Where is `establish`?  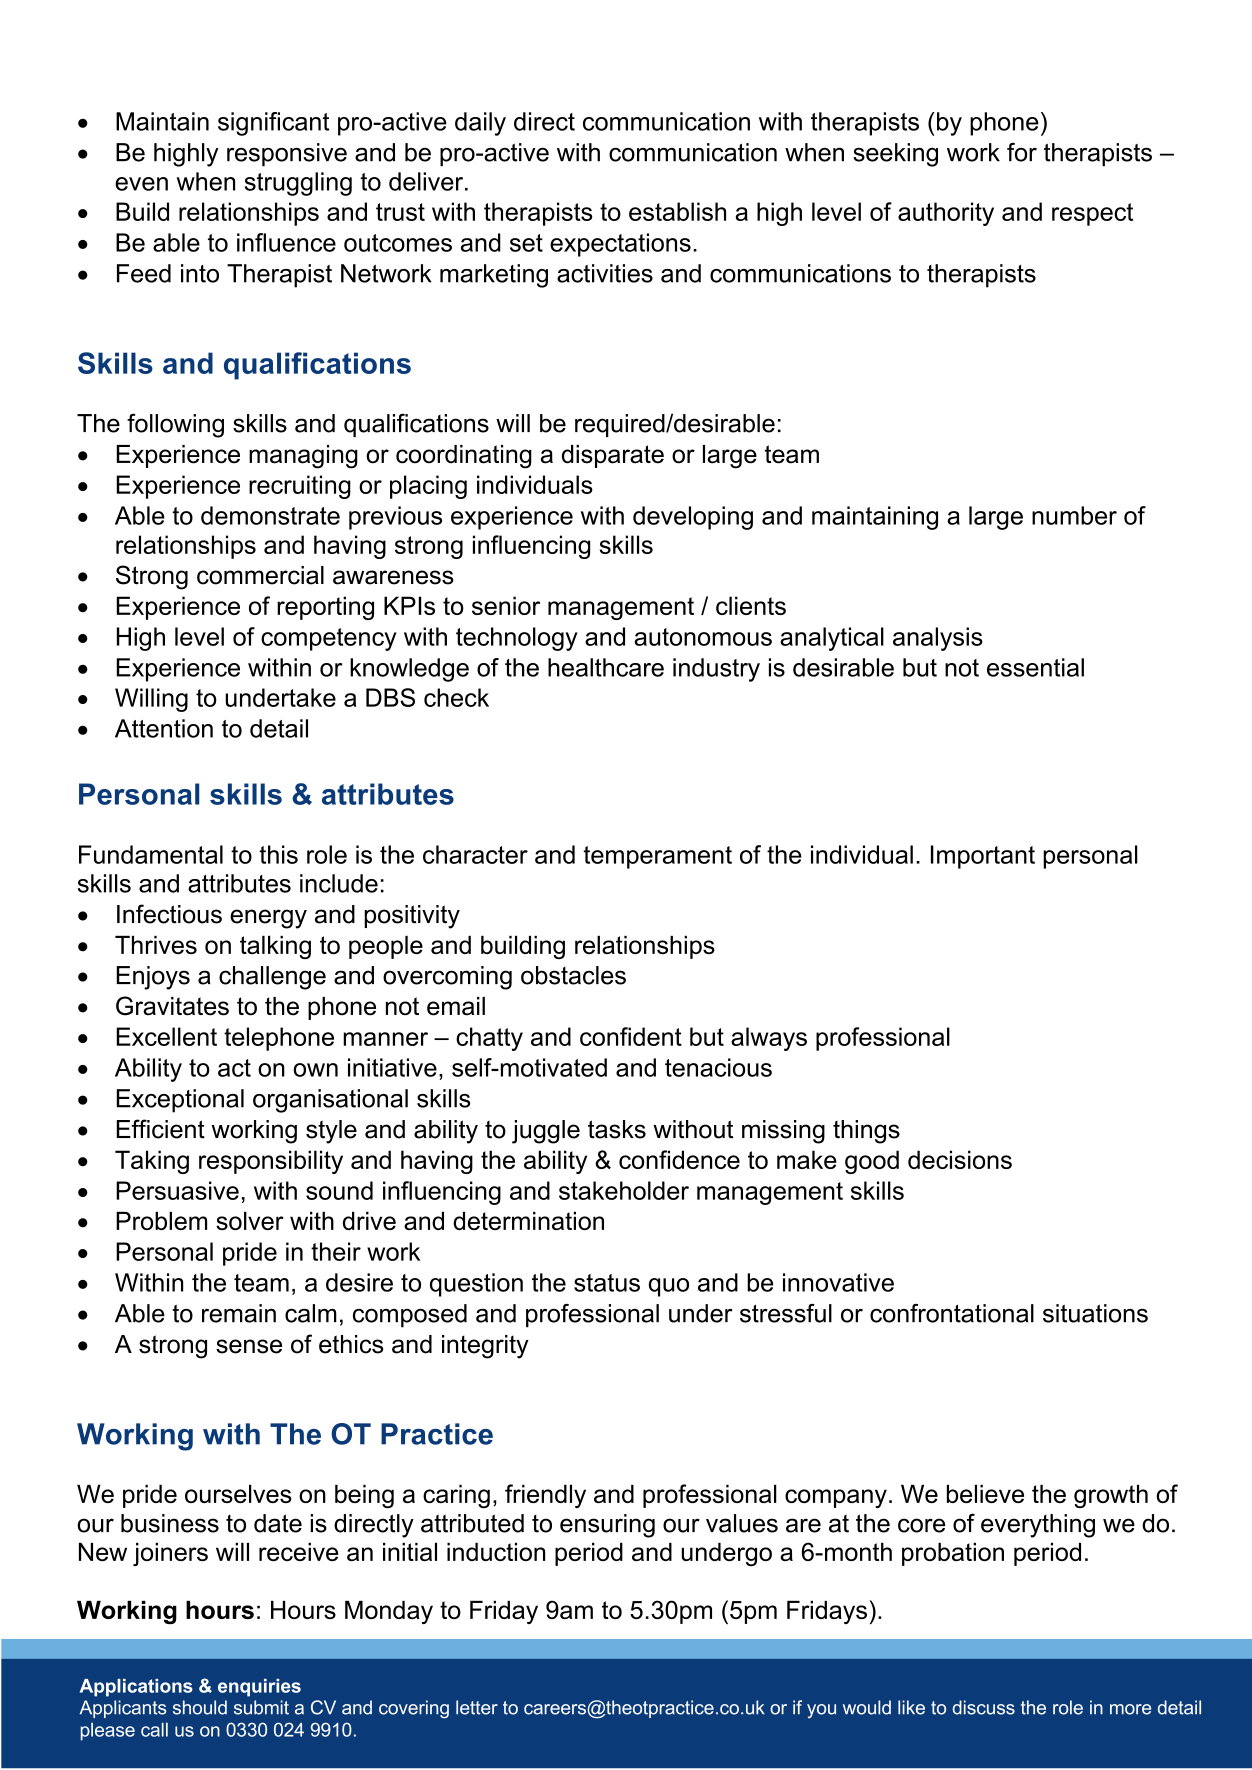 establish is located at coordinates (677, 211).
